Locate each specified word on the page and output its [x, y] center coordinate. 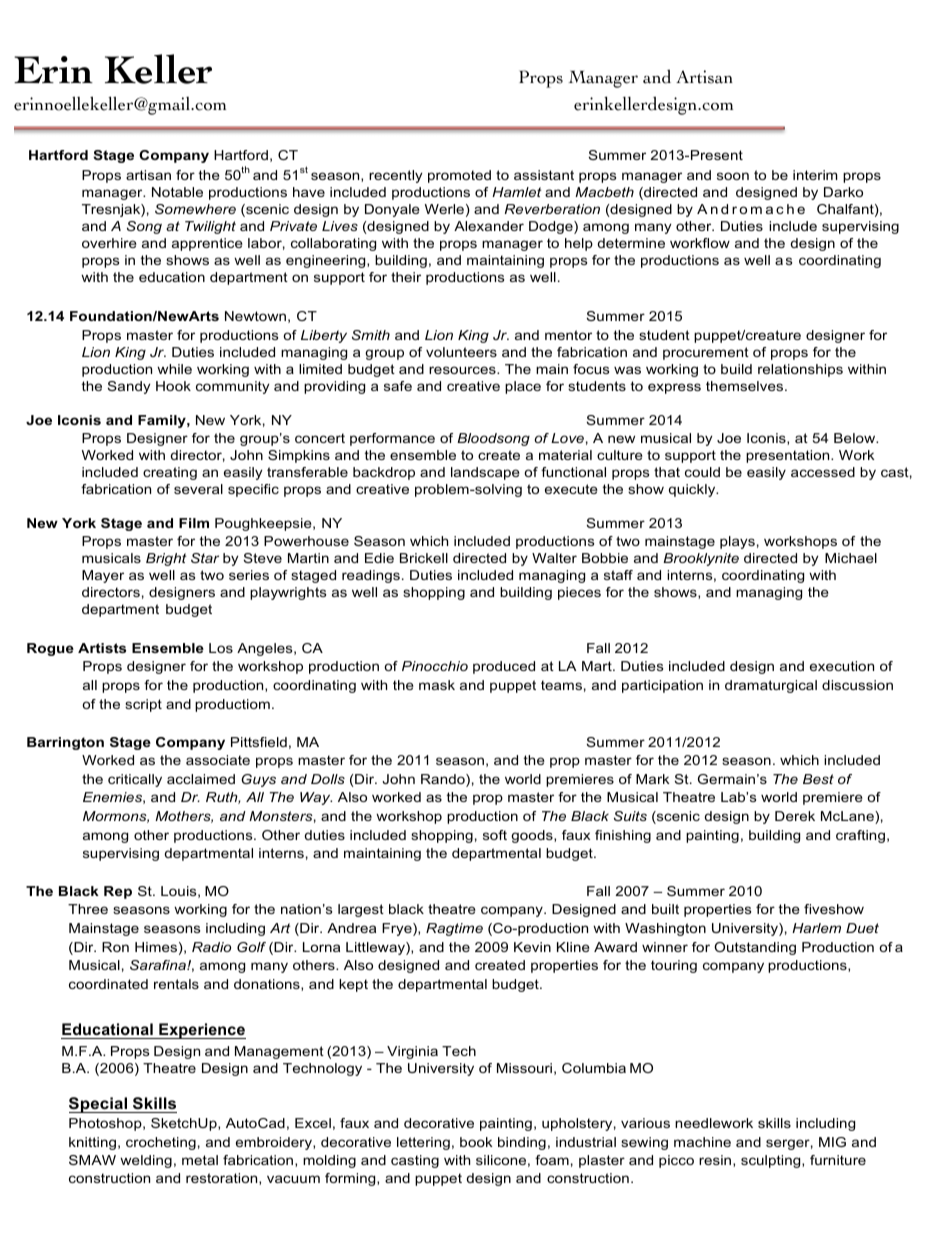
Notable [177, 192]
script [143, 705]
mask [437, 685]
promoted [459, 176]
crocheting [161, 1143]
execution [842, 666]
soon [733, 176]
